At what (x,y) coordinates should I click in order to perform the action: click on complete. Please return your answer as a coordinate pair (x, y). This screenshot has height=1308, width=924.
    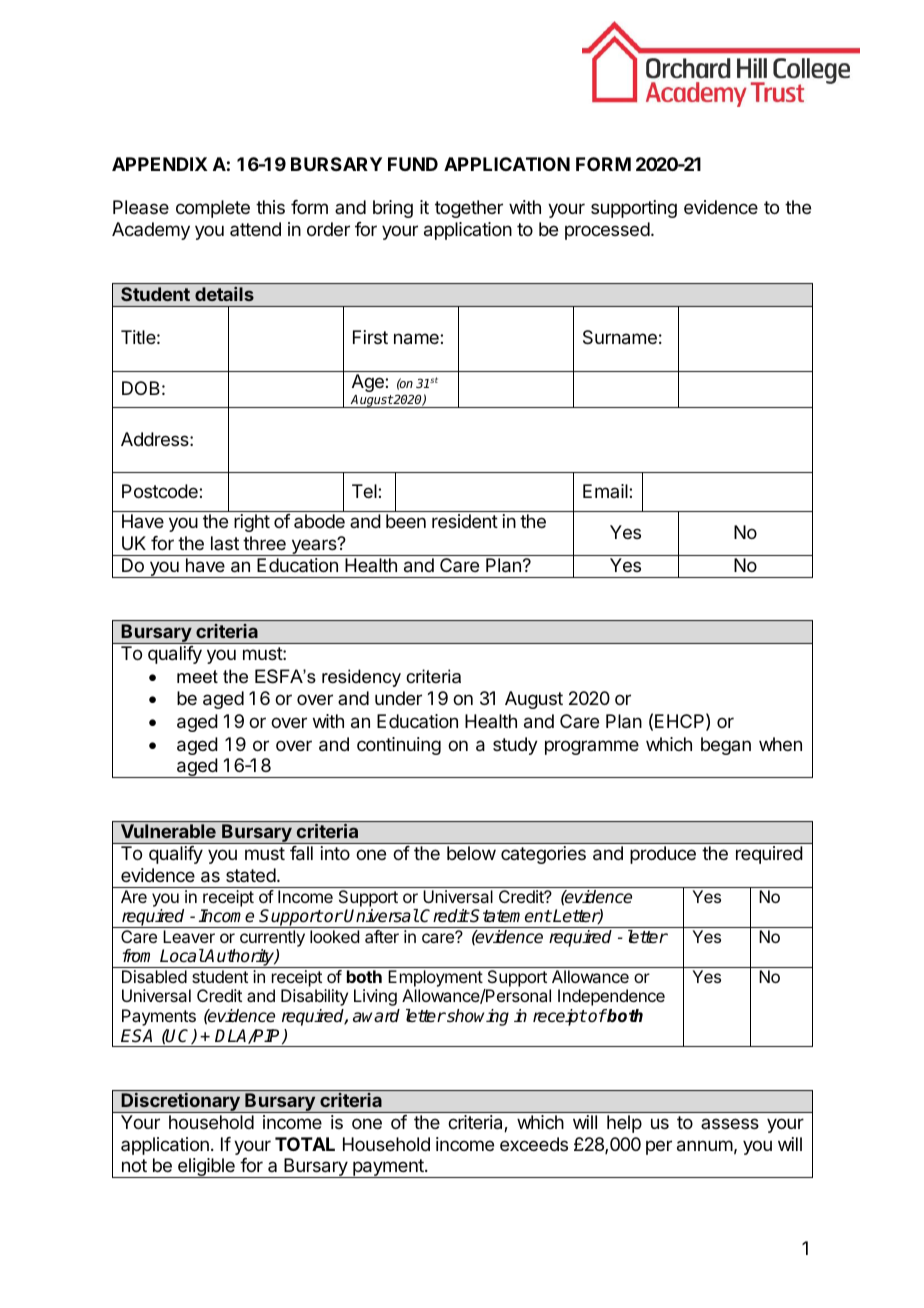
    Looking at the image, I should click on (213, 209).
